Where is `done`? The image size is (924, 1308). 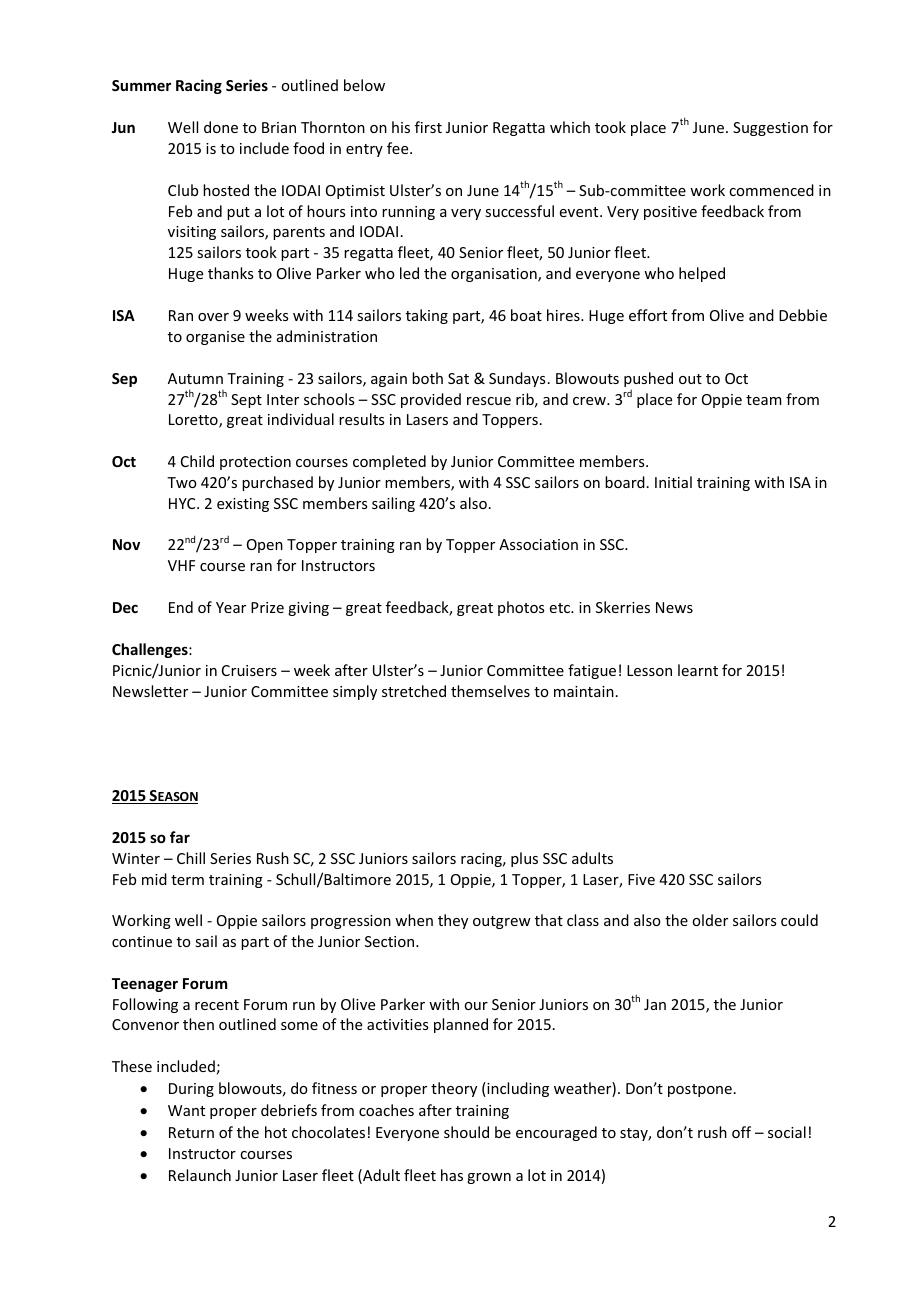
done is located at coordinates (221, 127).
